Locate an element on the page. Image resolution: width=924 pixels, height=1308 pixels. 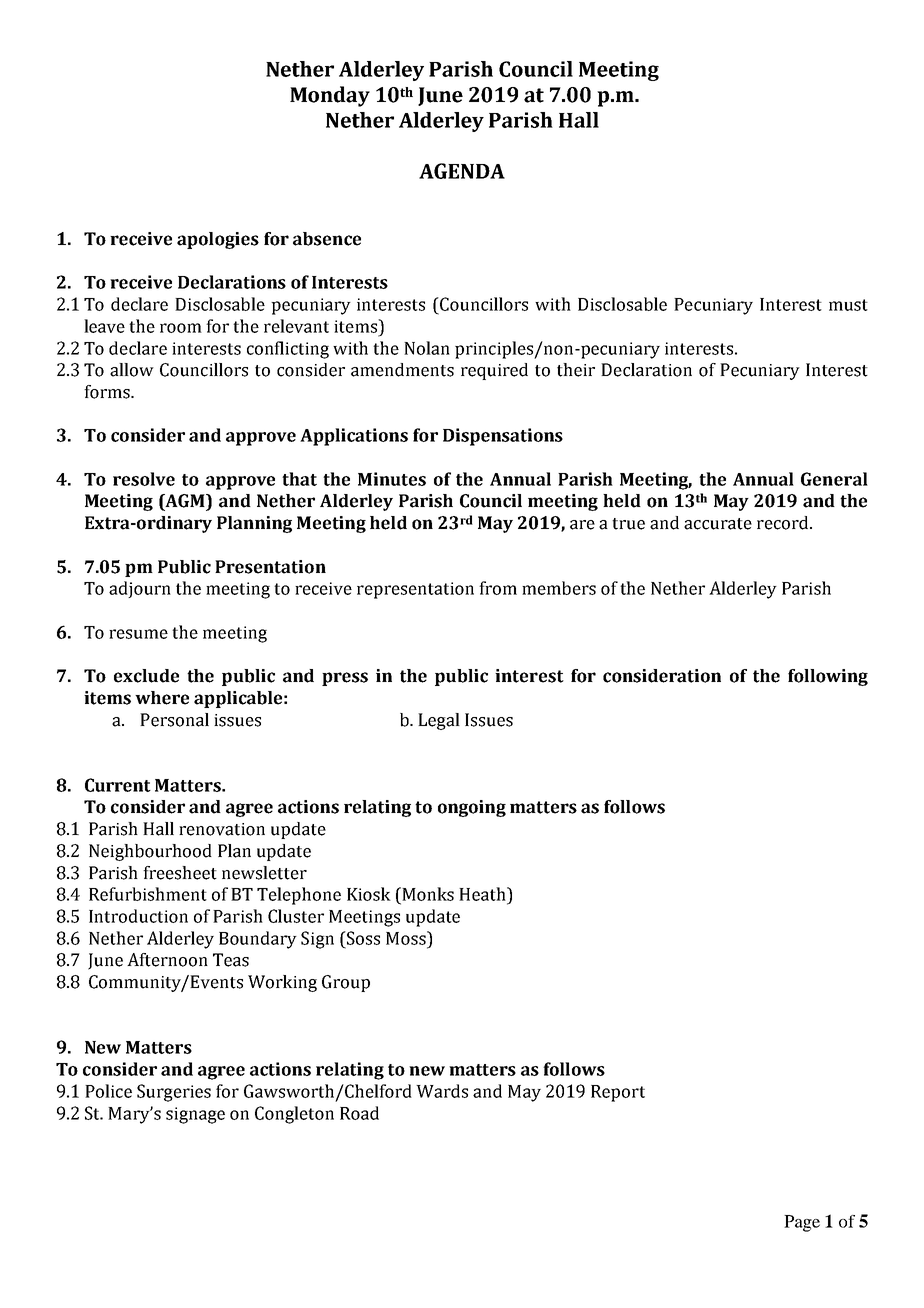
record is located at coordinates (784, 523).
